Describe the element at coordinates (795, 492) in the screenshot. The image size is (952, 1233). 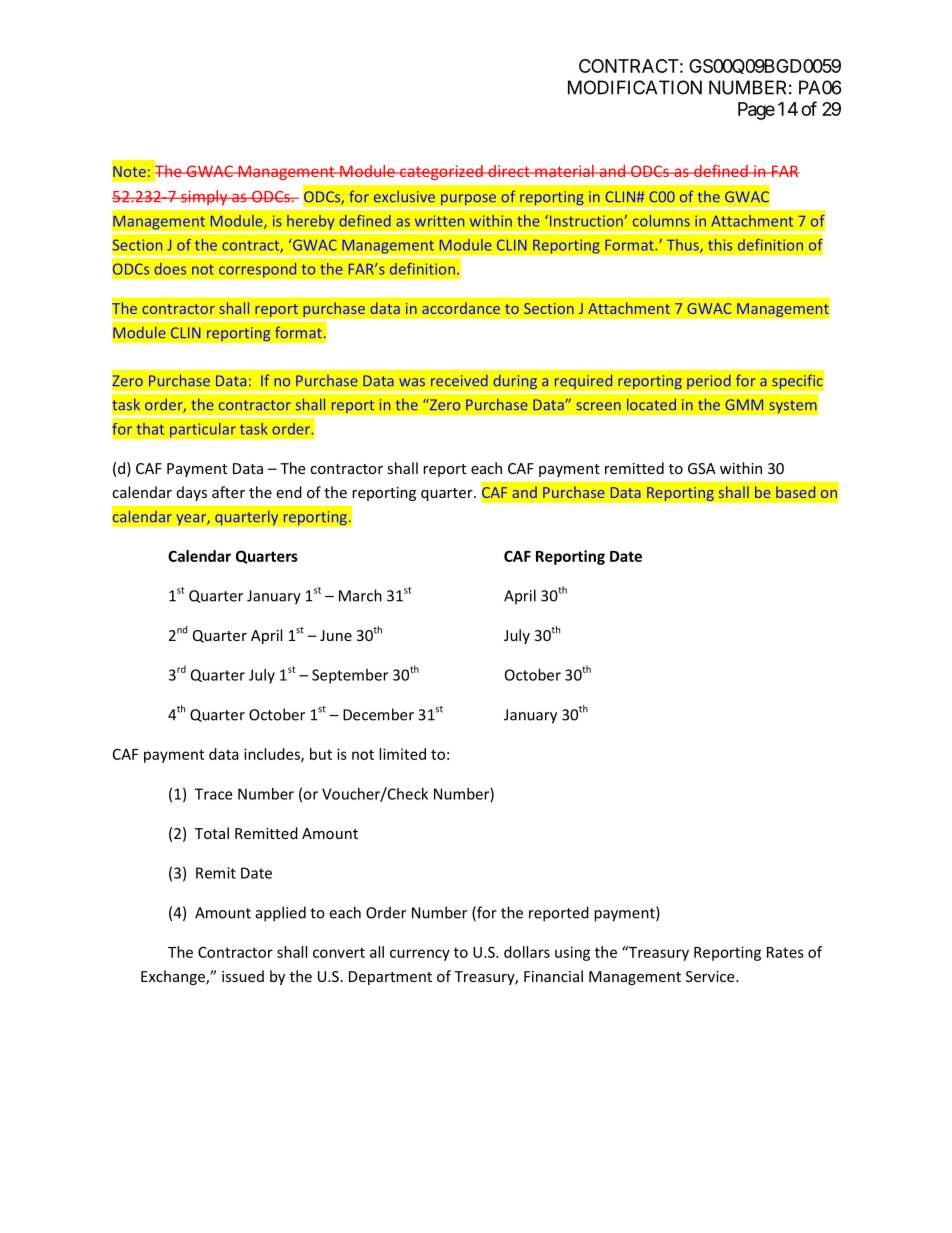
I see `based` at that location.
